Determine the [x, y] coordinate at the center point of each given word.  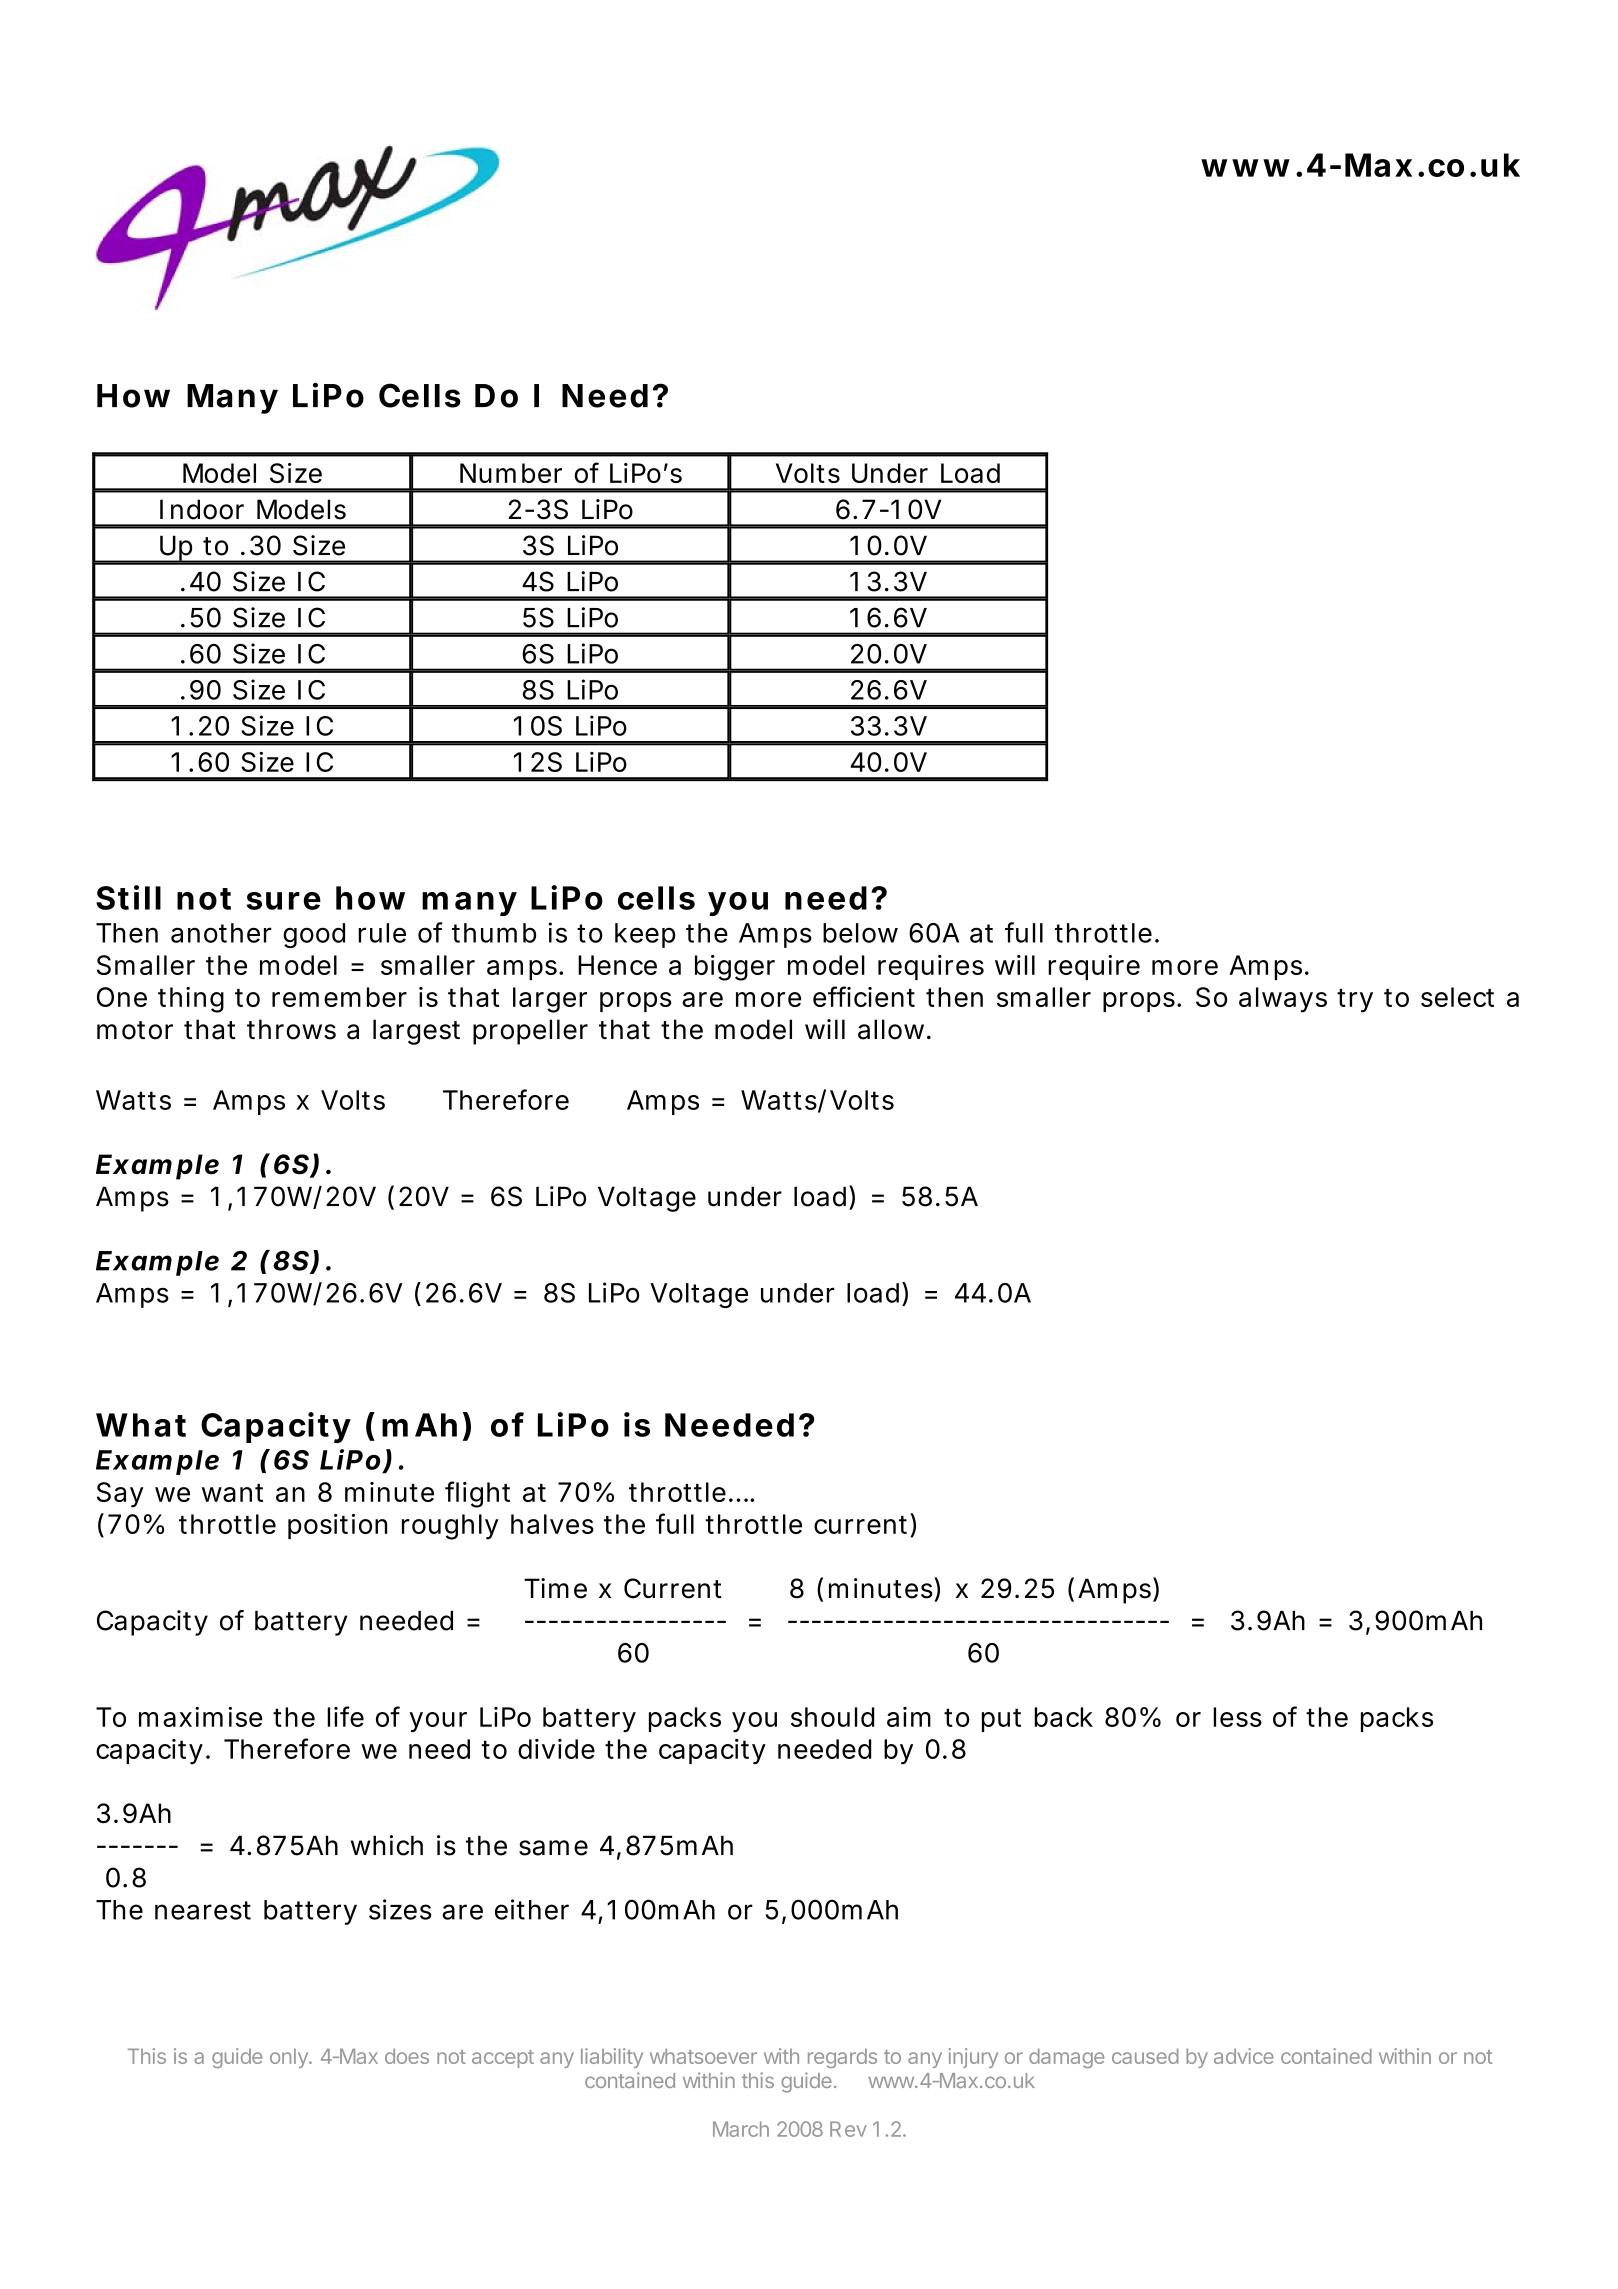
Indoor [202, 509]
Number [511, 473]
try [1355, 1001]
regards [842, 2058]
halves [552, 1524]
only [290, 2058]
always [1283, 1000]
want [232, 1493]
